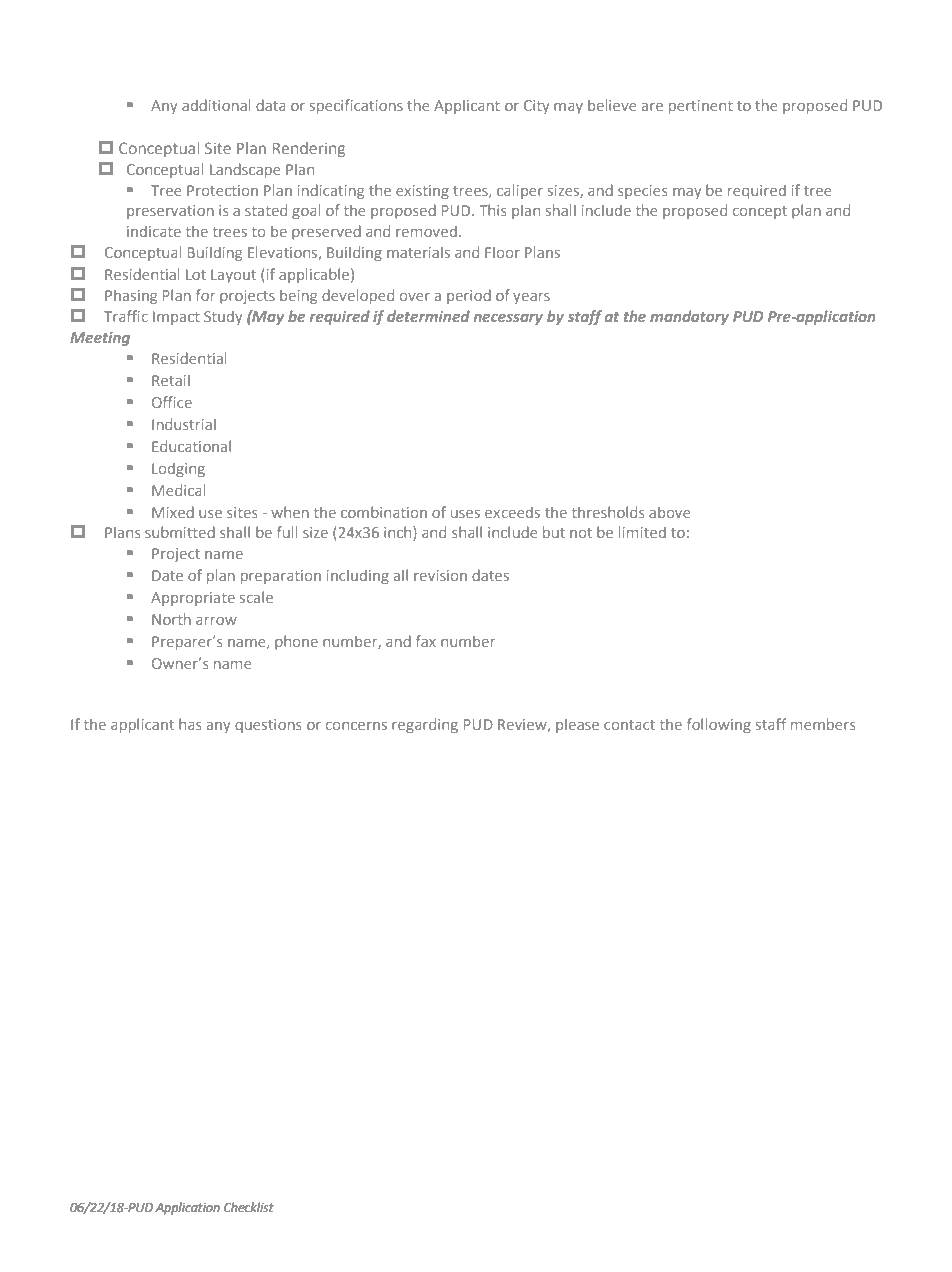 The width and height of the screenshot is (952, 1272). Describe the element at coordinates (249, 1207) in the screenshot. I see `Checklist` at that location.
